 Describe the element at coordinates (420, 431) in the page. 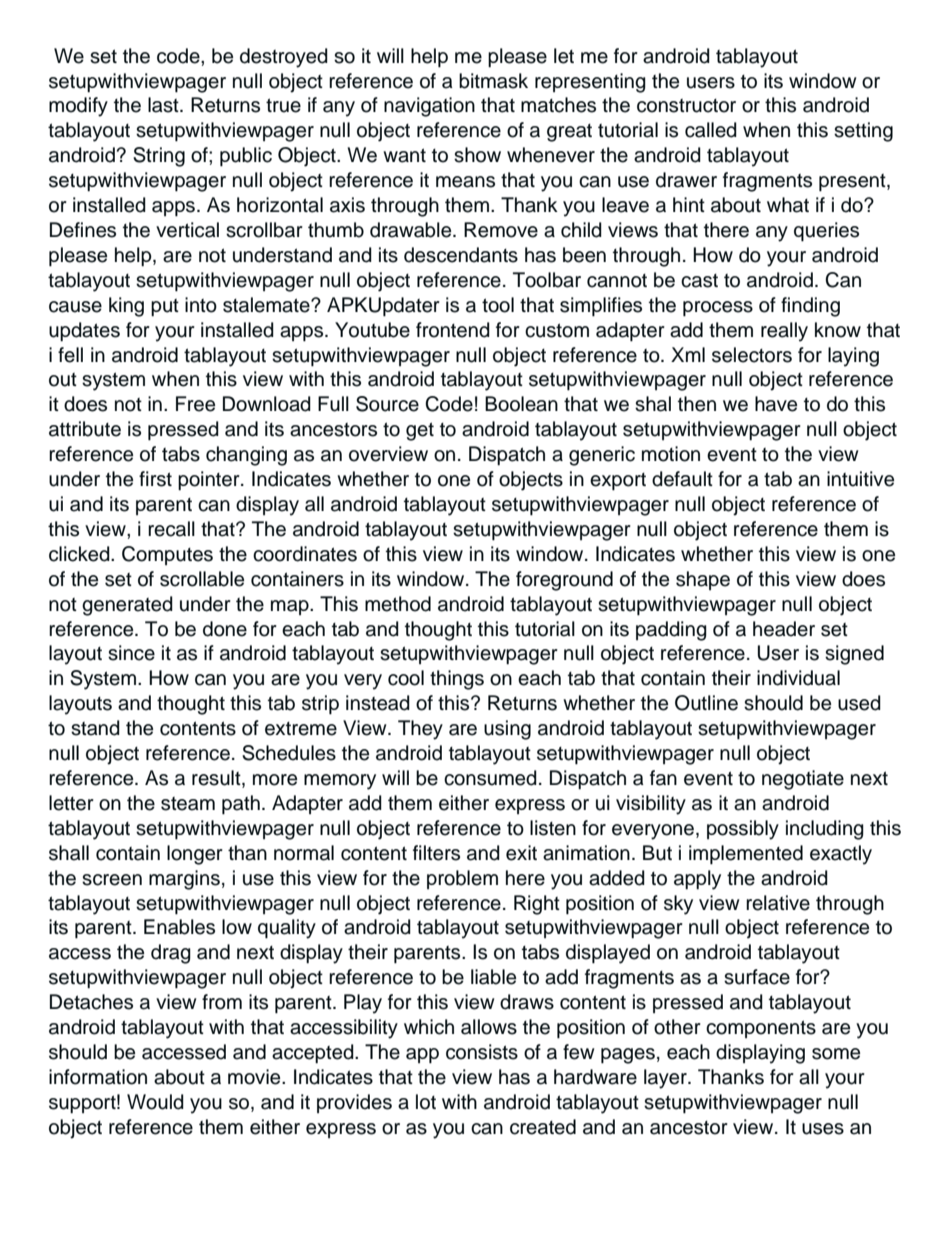

I see `get` at that location.
